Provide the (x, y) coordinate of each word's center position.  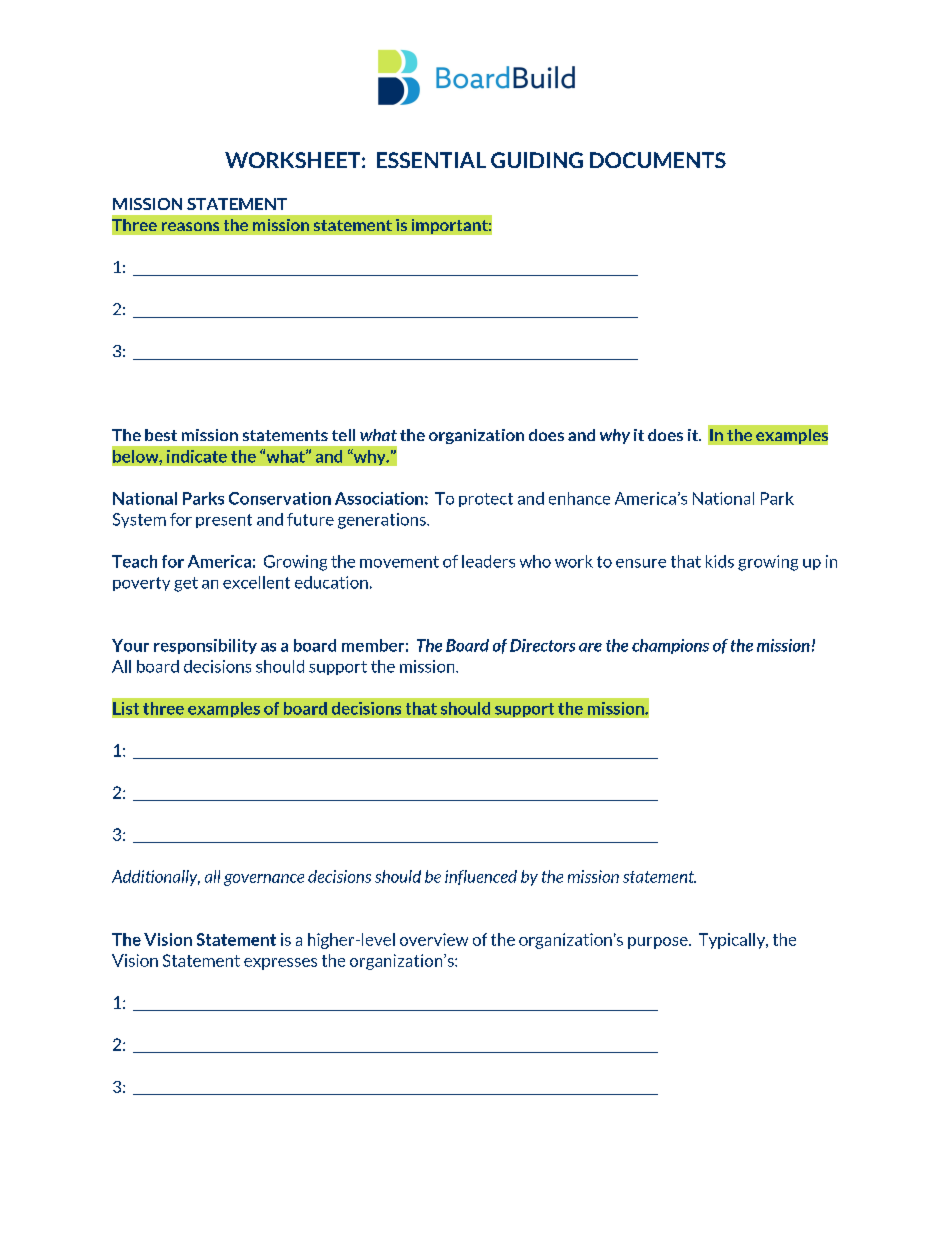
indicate (197, 456)
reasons (190, 226)
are (590, 647)
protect (486, 500)
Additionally (156, 878)
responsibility (205, 646)
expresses (280, 964)
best (161, 435)
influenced (481, 877)
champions (670, 646)
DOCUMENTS (658, 160)
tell (343, 435)
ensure (641, 563)
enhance (579, 498)
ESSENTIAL (431, 160)
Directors (542, 645)
